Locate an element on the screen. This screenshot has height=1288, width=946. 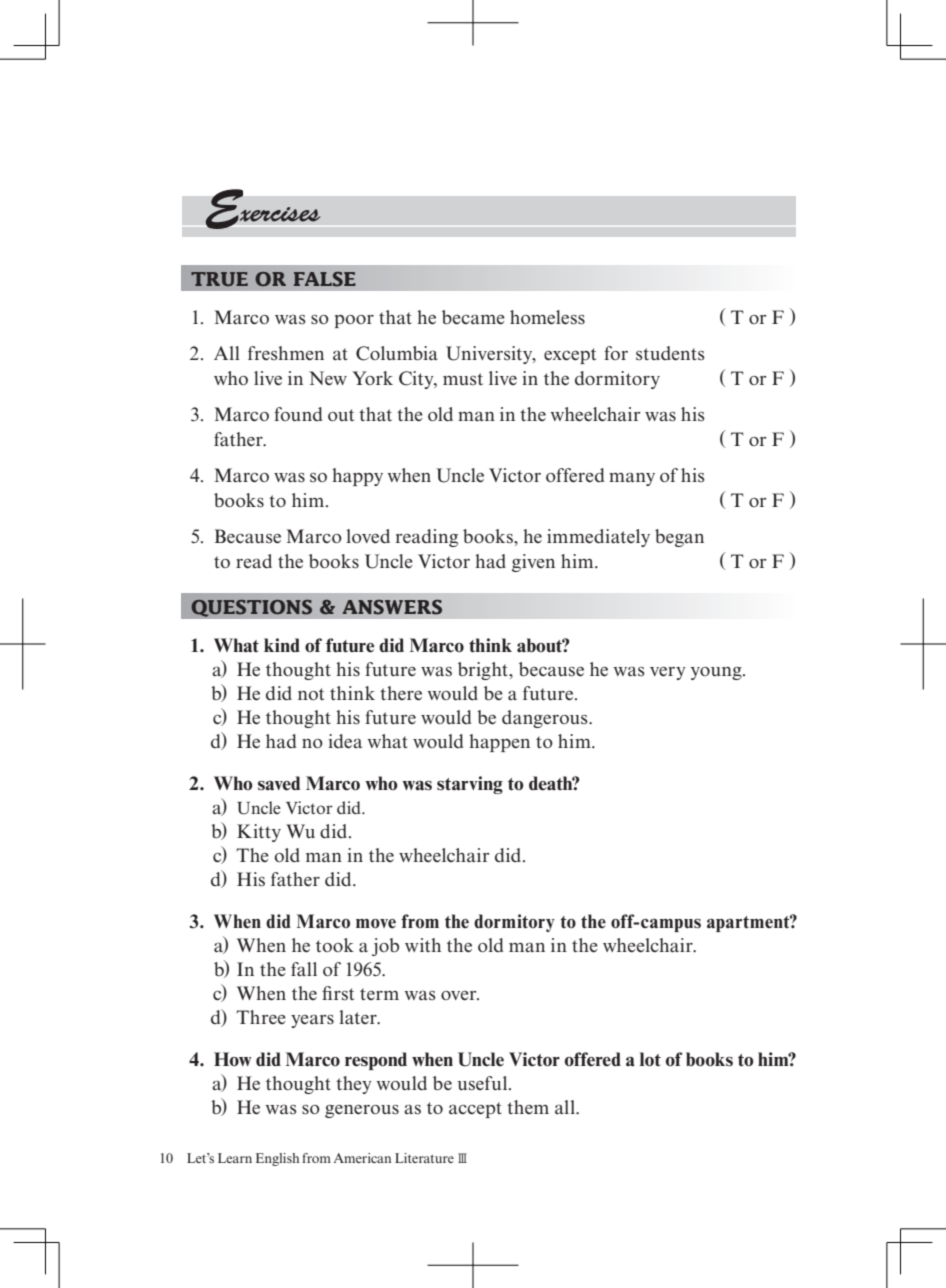
happen is located at coordinates (499, 743).
